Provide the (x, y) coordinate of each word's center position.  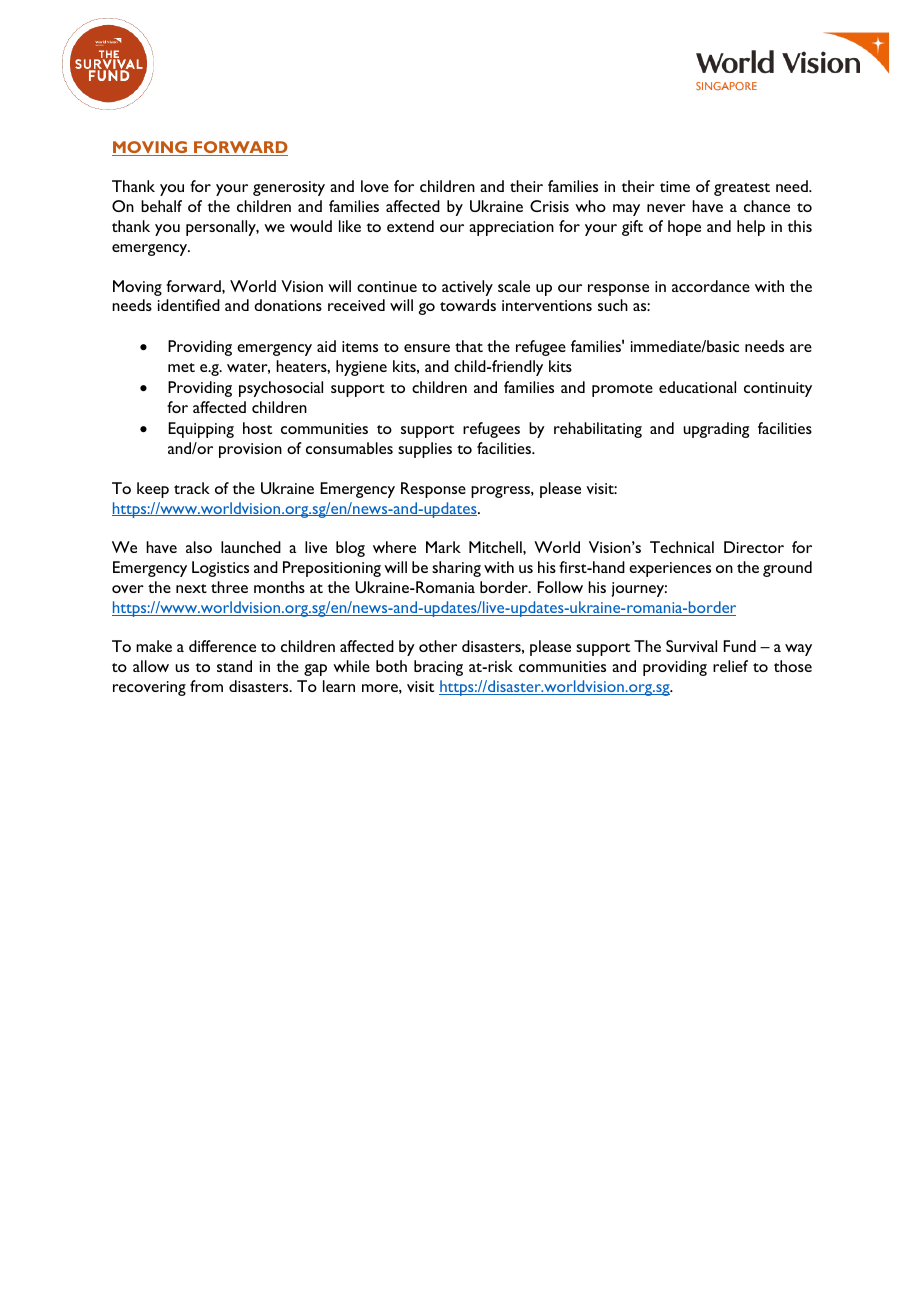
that (469, 346)
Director (754, 547)
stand (234, 666)
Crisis (549, 206)
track (192, 488)
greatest (742, 189)
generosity (289, 188)
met (181, 367)
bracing (438, 668)
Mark (443, 547)
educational (697, 387)
